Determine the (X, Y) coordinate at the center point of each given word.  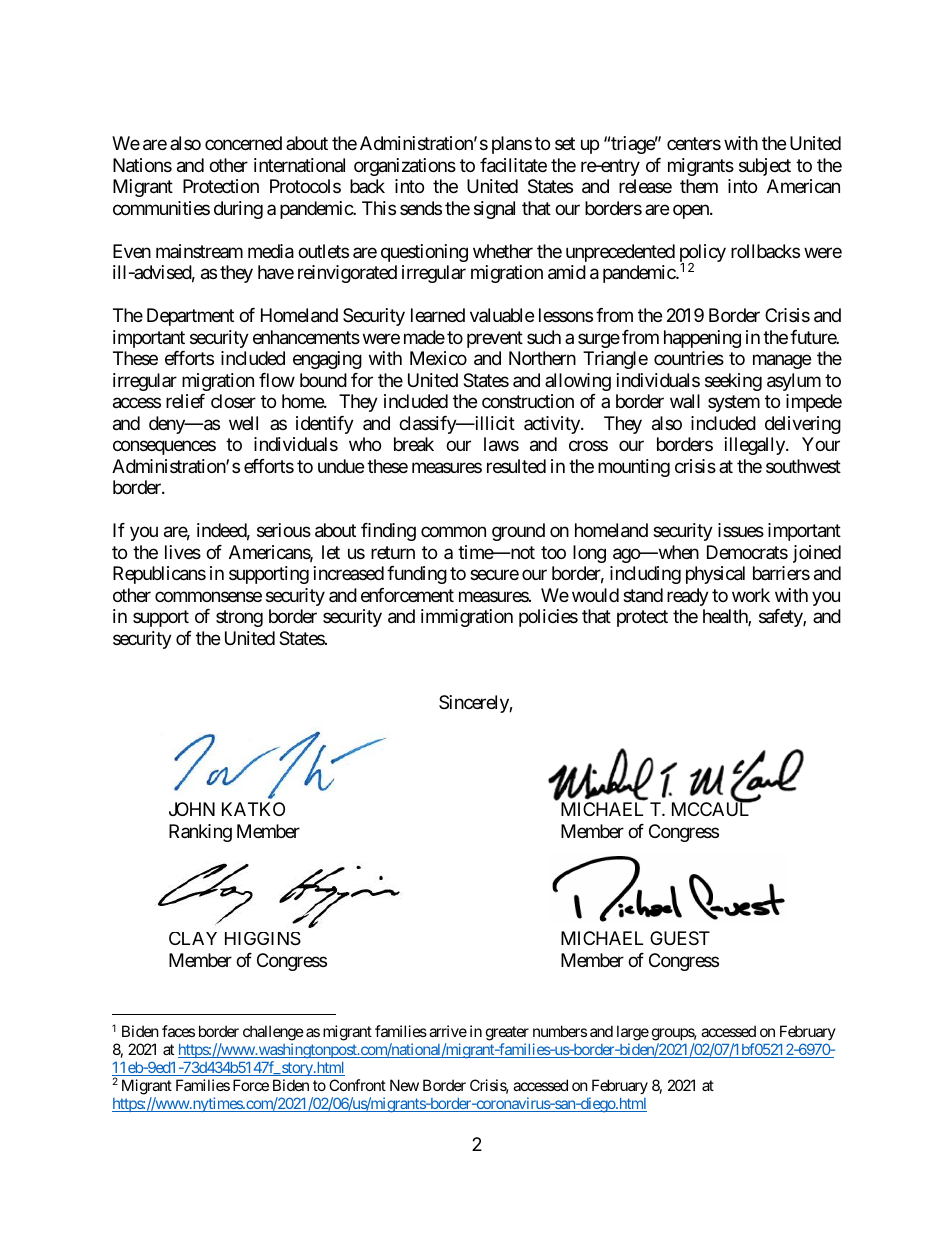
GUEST (680, 938)
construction (528, 401)
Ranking (200, 833)
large (633, 1033)
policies (548, 618)
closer (233, 401)
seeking (733, 382)
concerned (243, 143)
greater (507, 1033)
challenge (273, 1033)
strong (239, 618)
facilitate (513, 165)
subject (765, 167)
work (751, 595)
